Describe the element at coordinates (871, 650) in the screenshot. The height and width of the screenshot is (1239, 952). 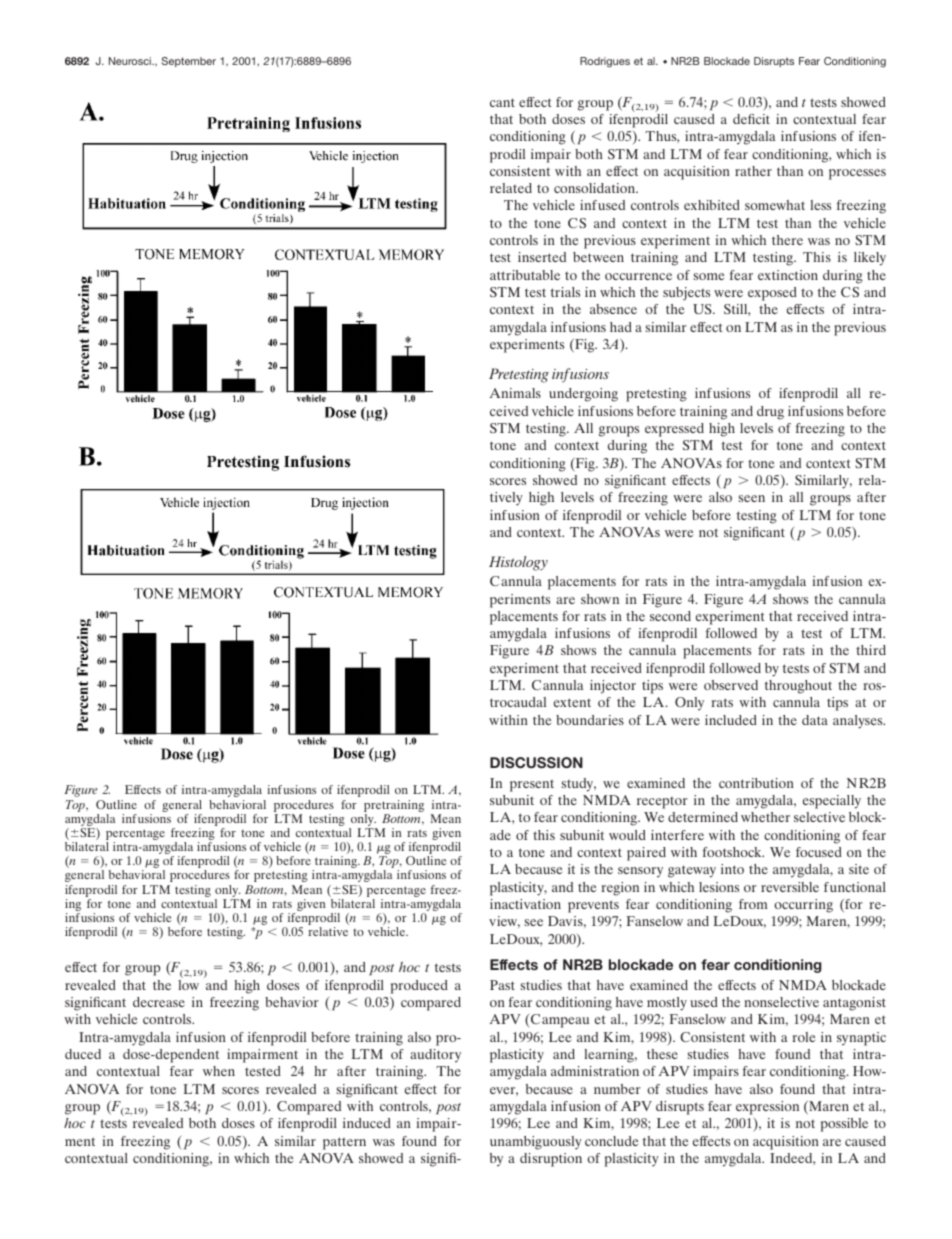
I see `third` at that location.
